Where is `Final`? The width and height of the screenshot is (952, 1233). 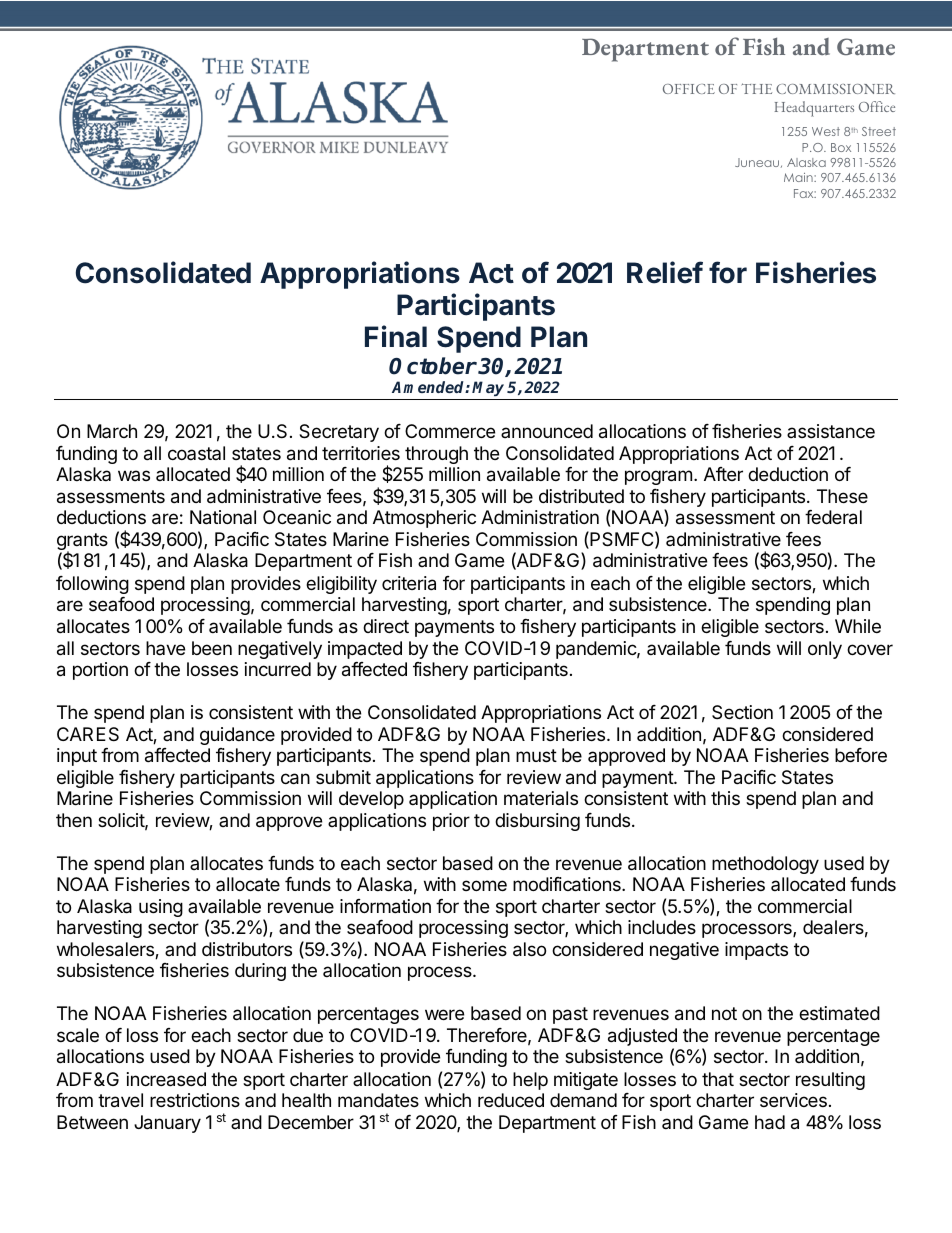
Final is located at coordinates (396, 336).
